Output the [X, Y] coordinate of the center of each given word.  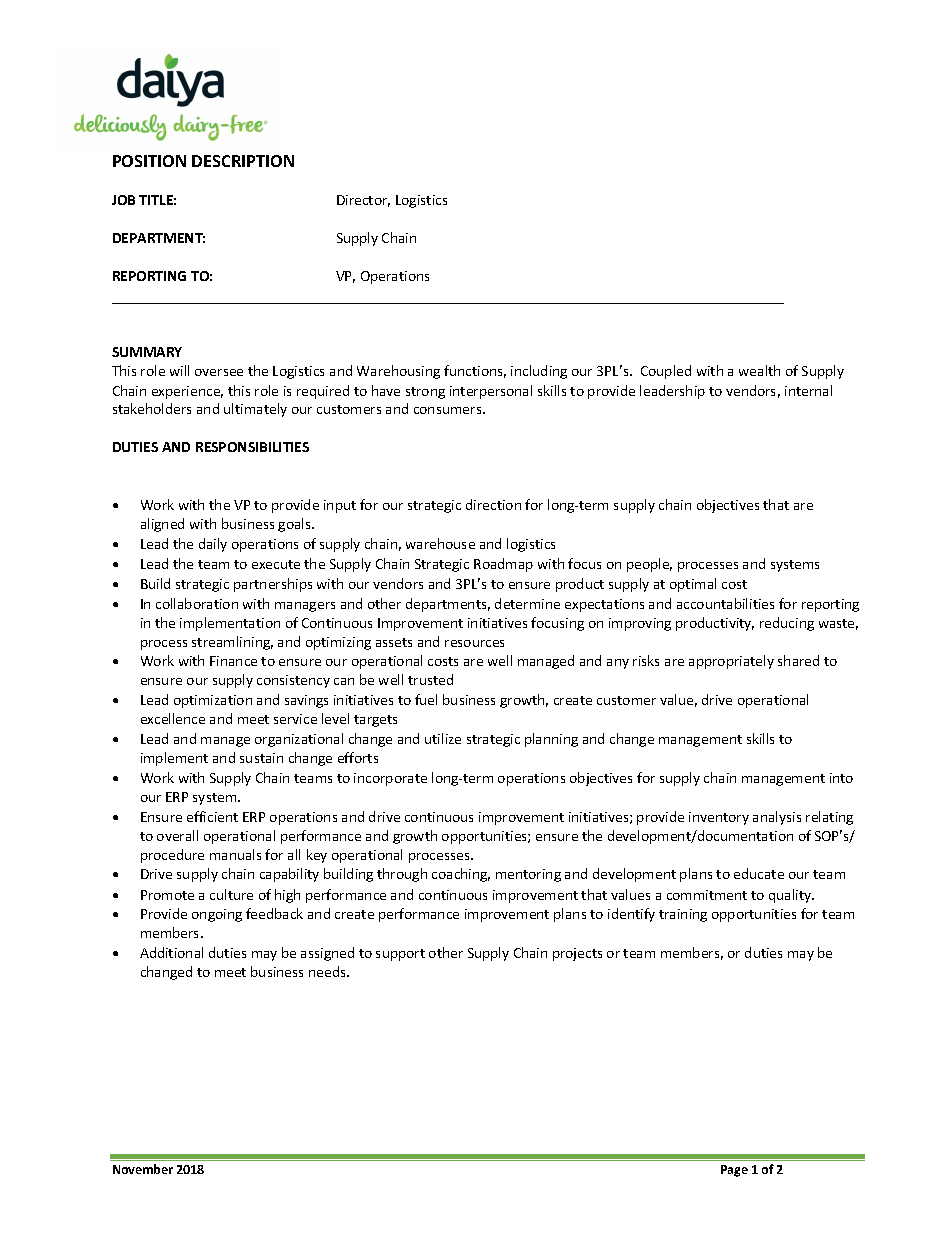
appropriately [731, 662]
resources [474, 643]
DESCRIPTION [243, 161]
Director [363, 201]
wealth [759, 370]
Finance [233, 661]
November [143, 1169]
